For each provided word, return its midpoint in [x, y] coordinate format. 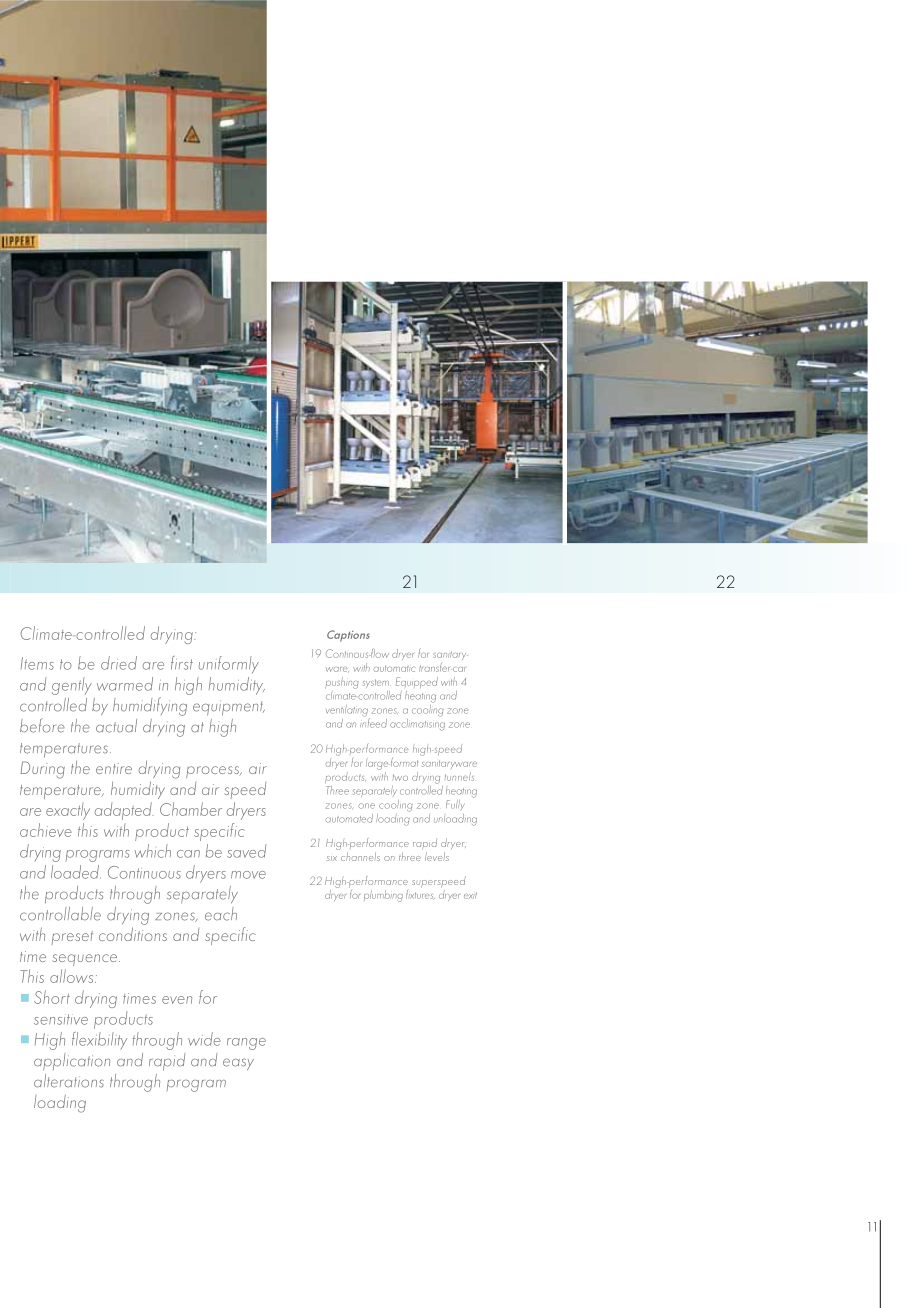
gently [72, 686]
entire [114, 768]
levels [437, 856]
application [72, 1062]
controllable [60, 914]
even [177, 1000]
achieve [46, 830]
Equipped [417, 682]
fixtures [420, 893]
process [214, 772]
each [221, 914]
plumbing [383, 896]
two [400, 777]
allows [73, 976]
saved [247, 851]
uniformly [229, 665]
